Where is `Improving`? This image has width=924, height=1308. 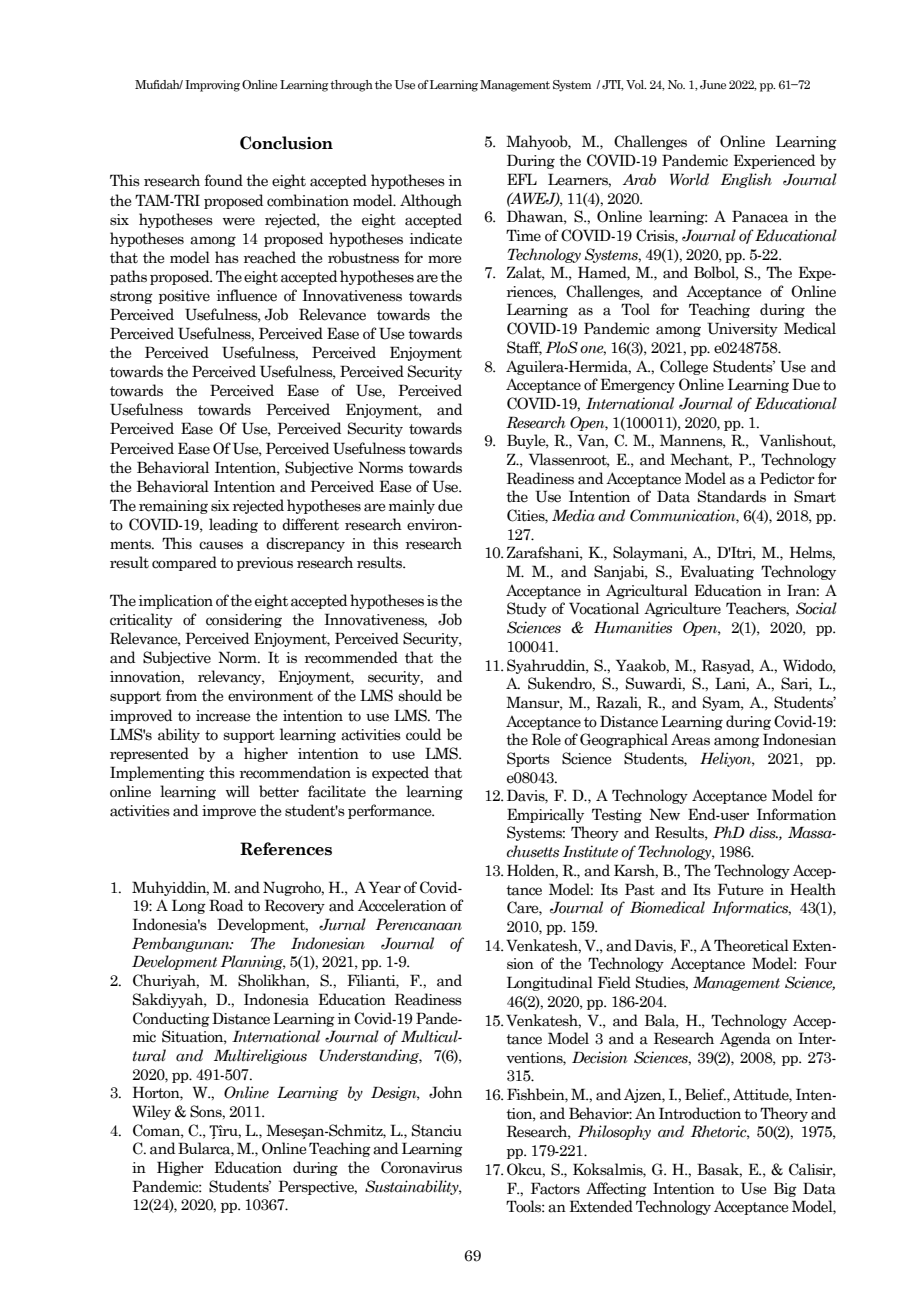 Improving is located at coordinates (212, 86).
